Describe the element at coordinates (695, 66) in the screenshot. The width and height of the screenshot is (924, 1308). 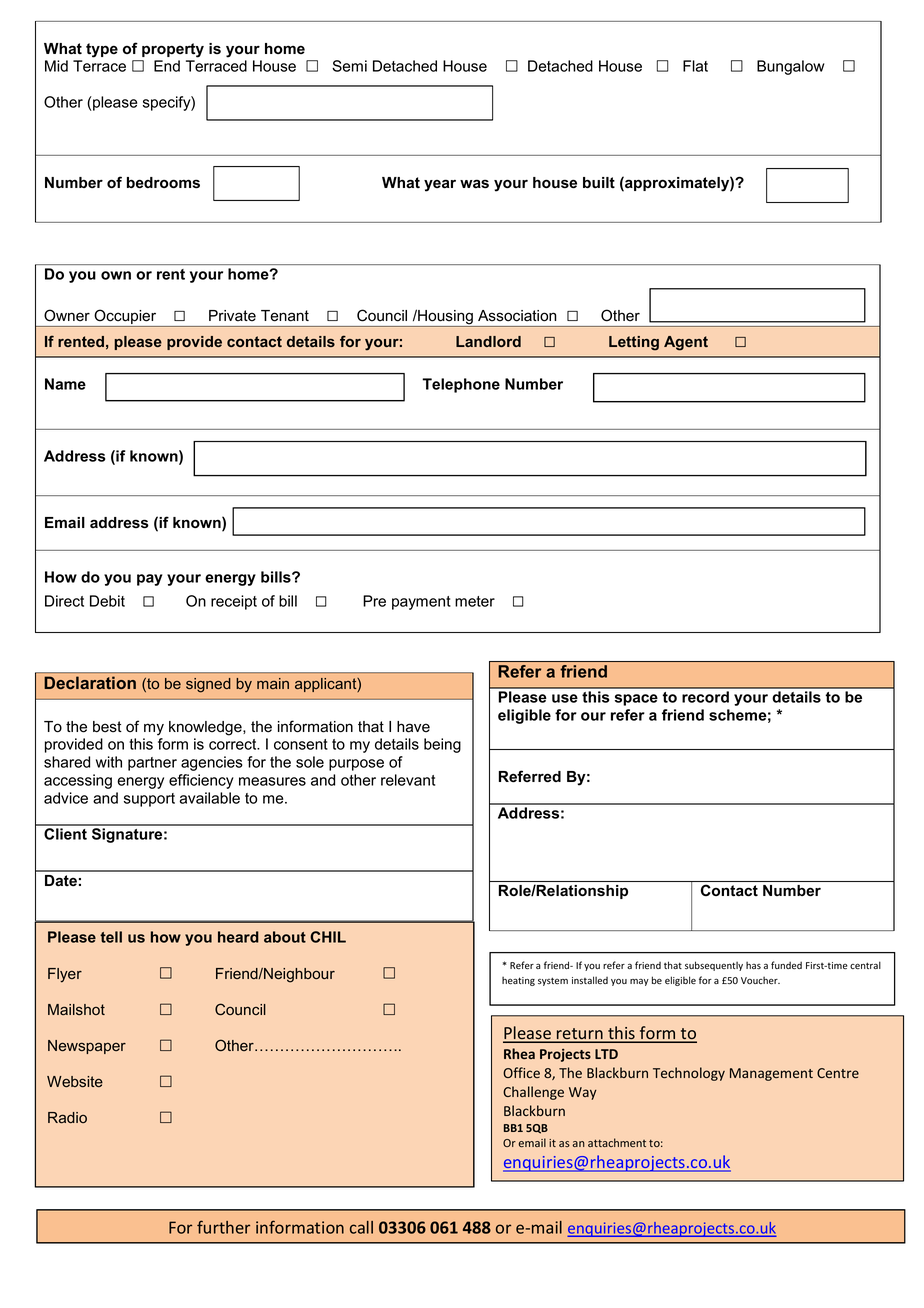
I see `Flat` at that location.
